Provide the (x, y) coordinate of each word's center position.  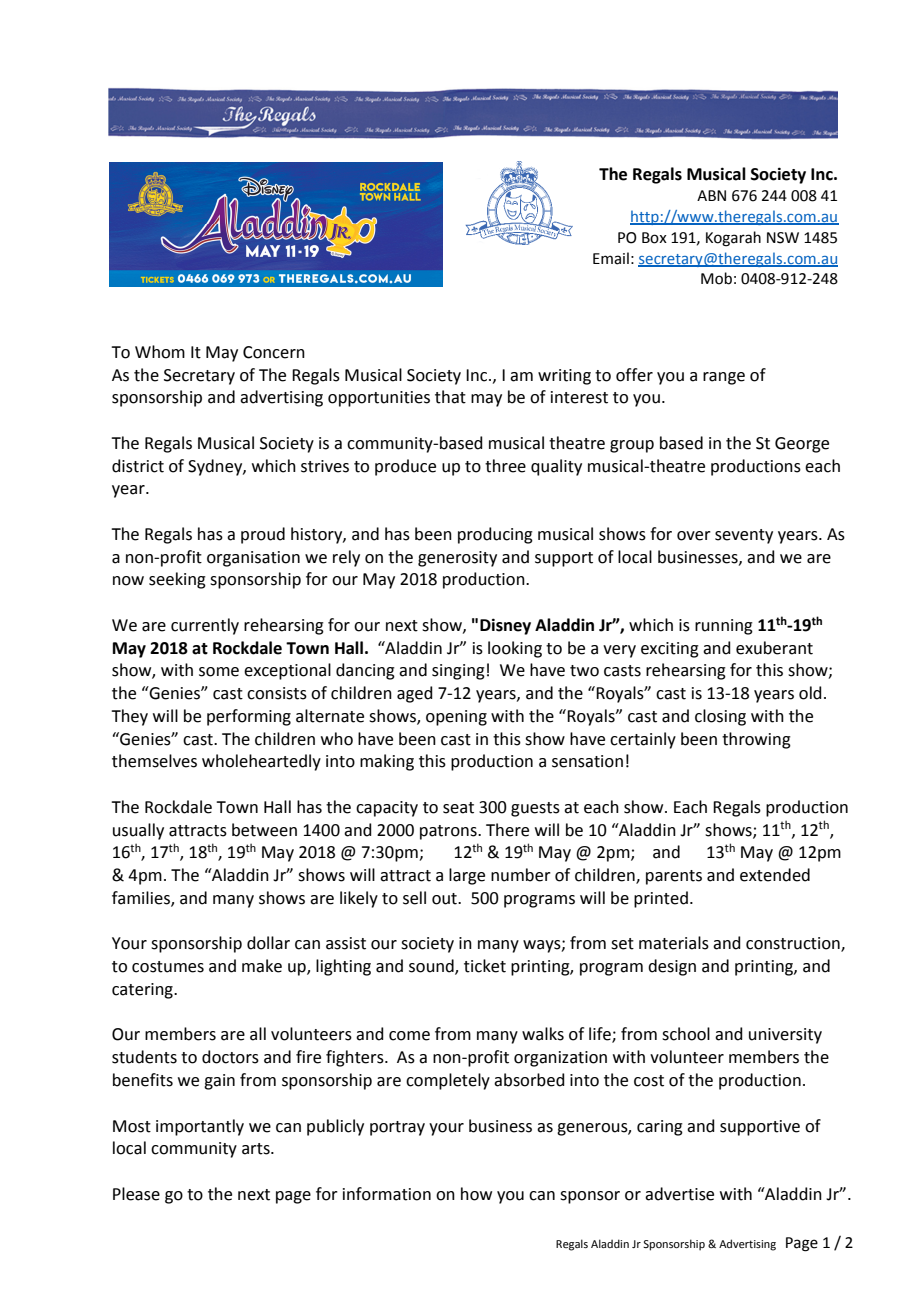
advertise (679, 1194)
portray (397, 1128)
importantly (200, 1127)
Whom (160, 352)
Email (611, 258)
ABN (711, 195)
